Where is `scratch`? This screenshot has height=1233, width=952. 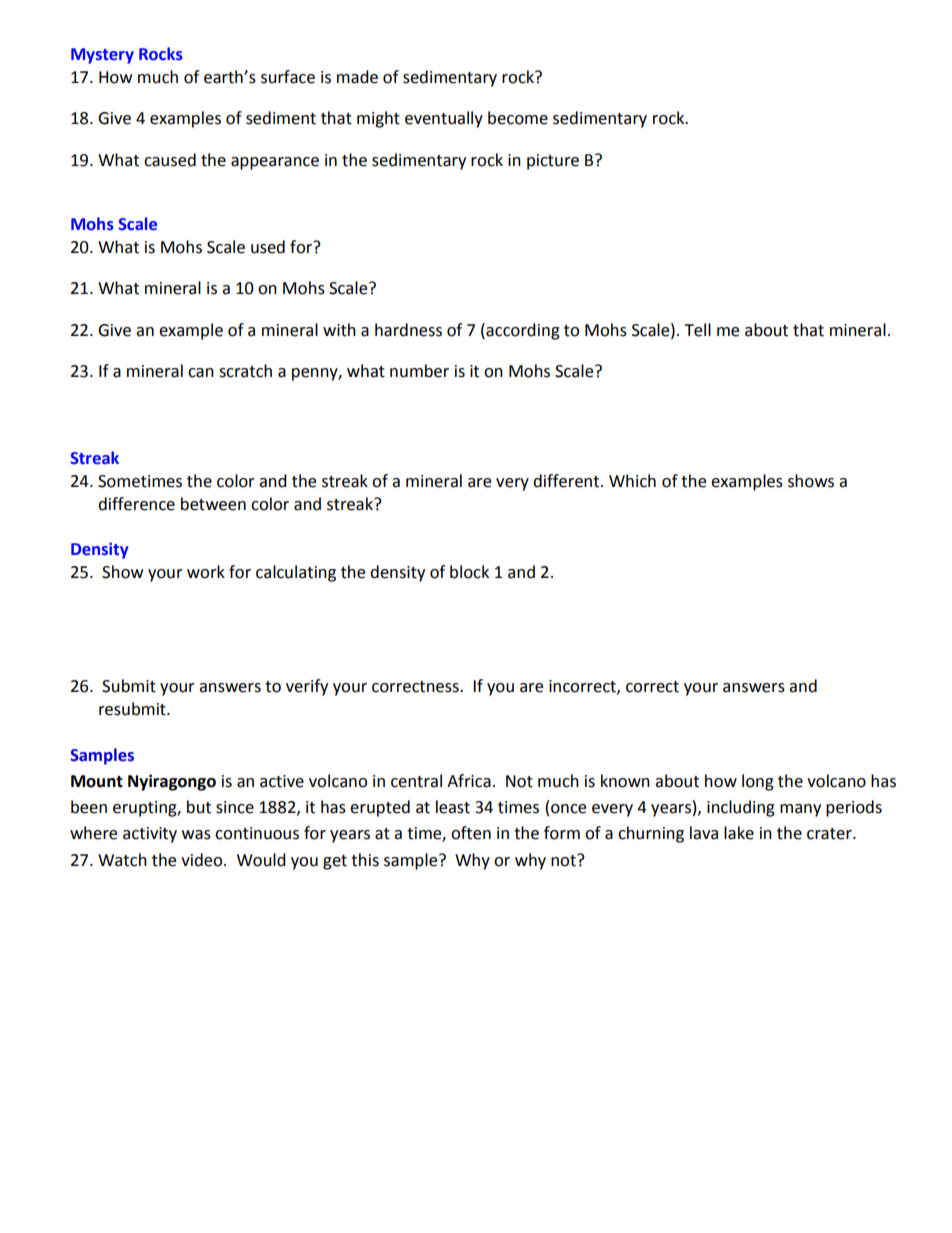
scratch is located at coordinates (245, 371).
